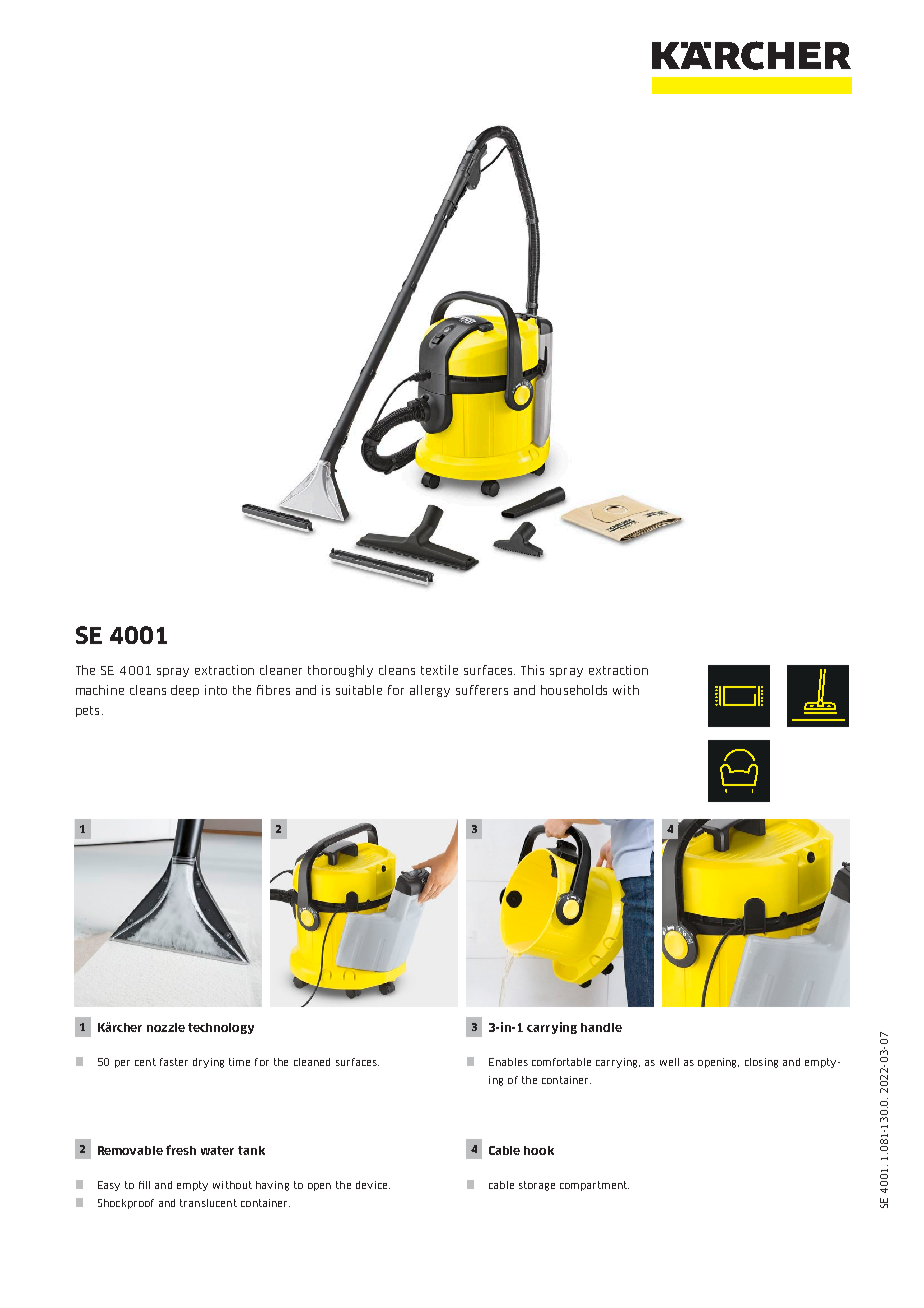 This screenshot has height=1308, width=924. I want to click on technology, so click(221, 1028).
